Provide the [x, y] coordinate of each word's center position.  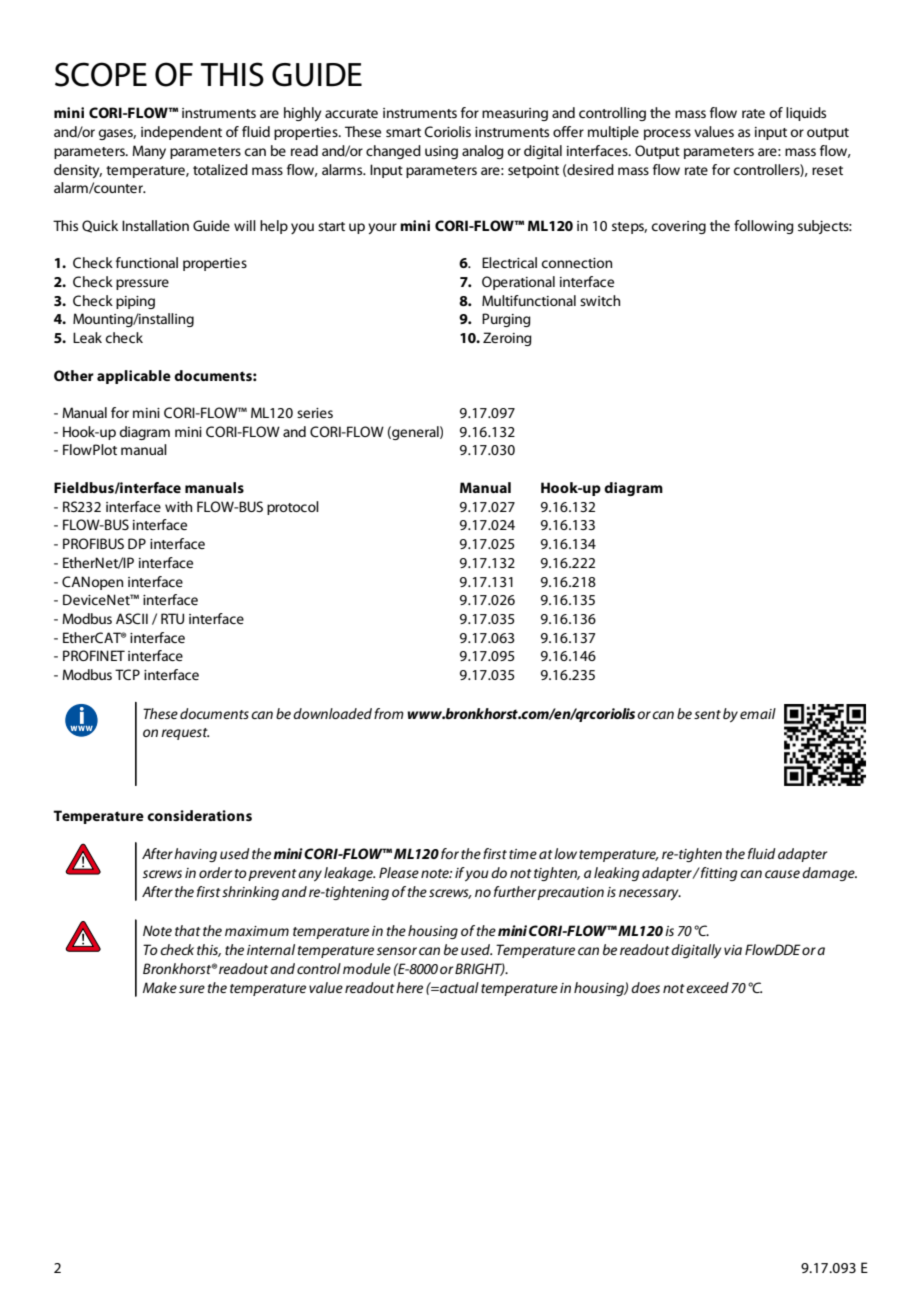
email [758, 713]
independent [181, 133]
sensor [397, 951]
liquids [806, 114]
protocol [293, 508]
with [178, 506]
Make [160, 987]
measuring [515, 114]
